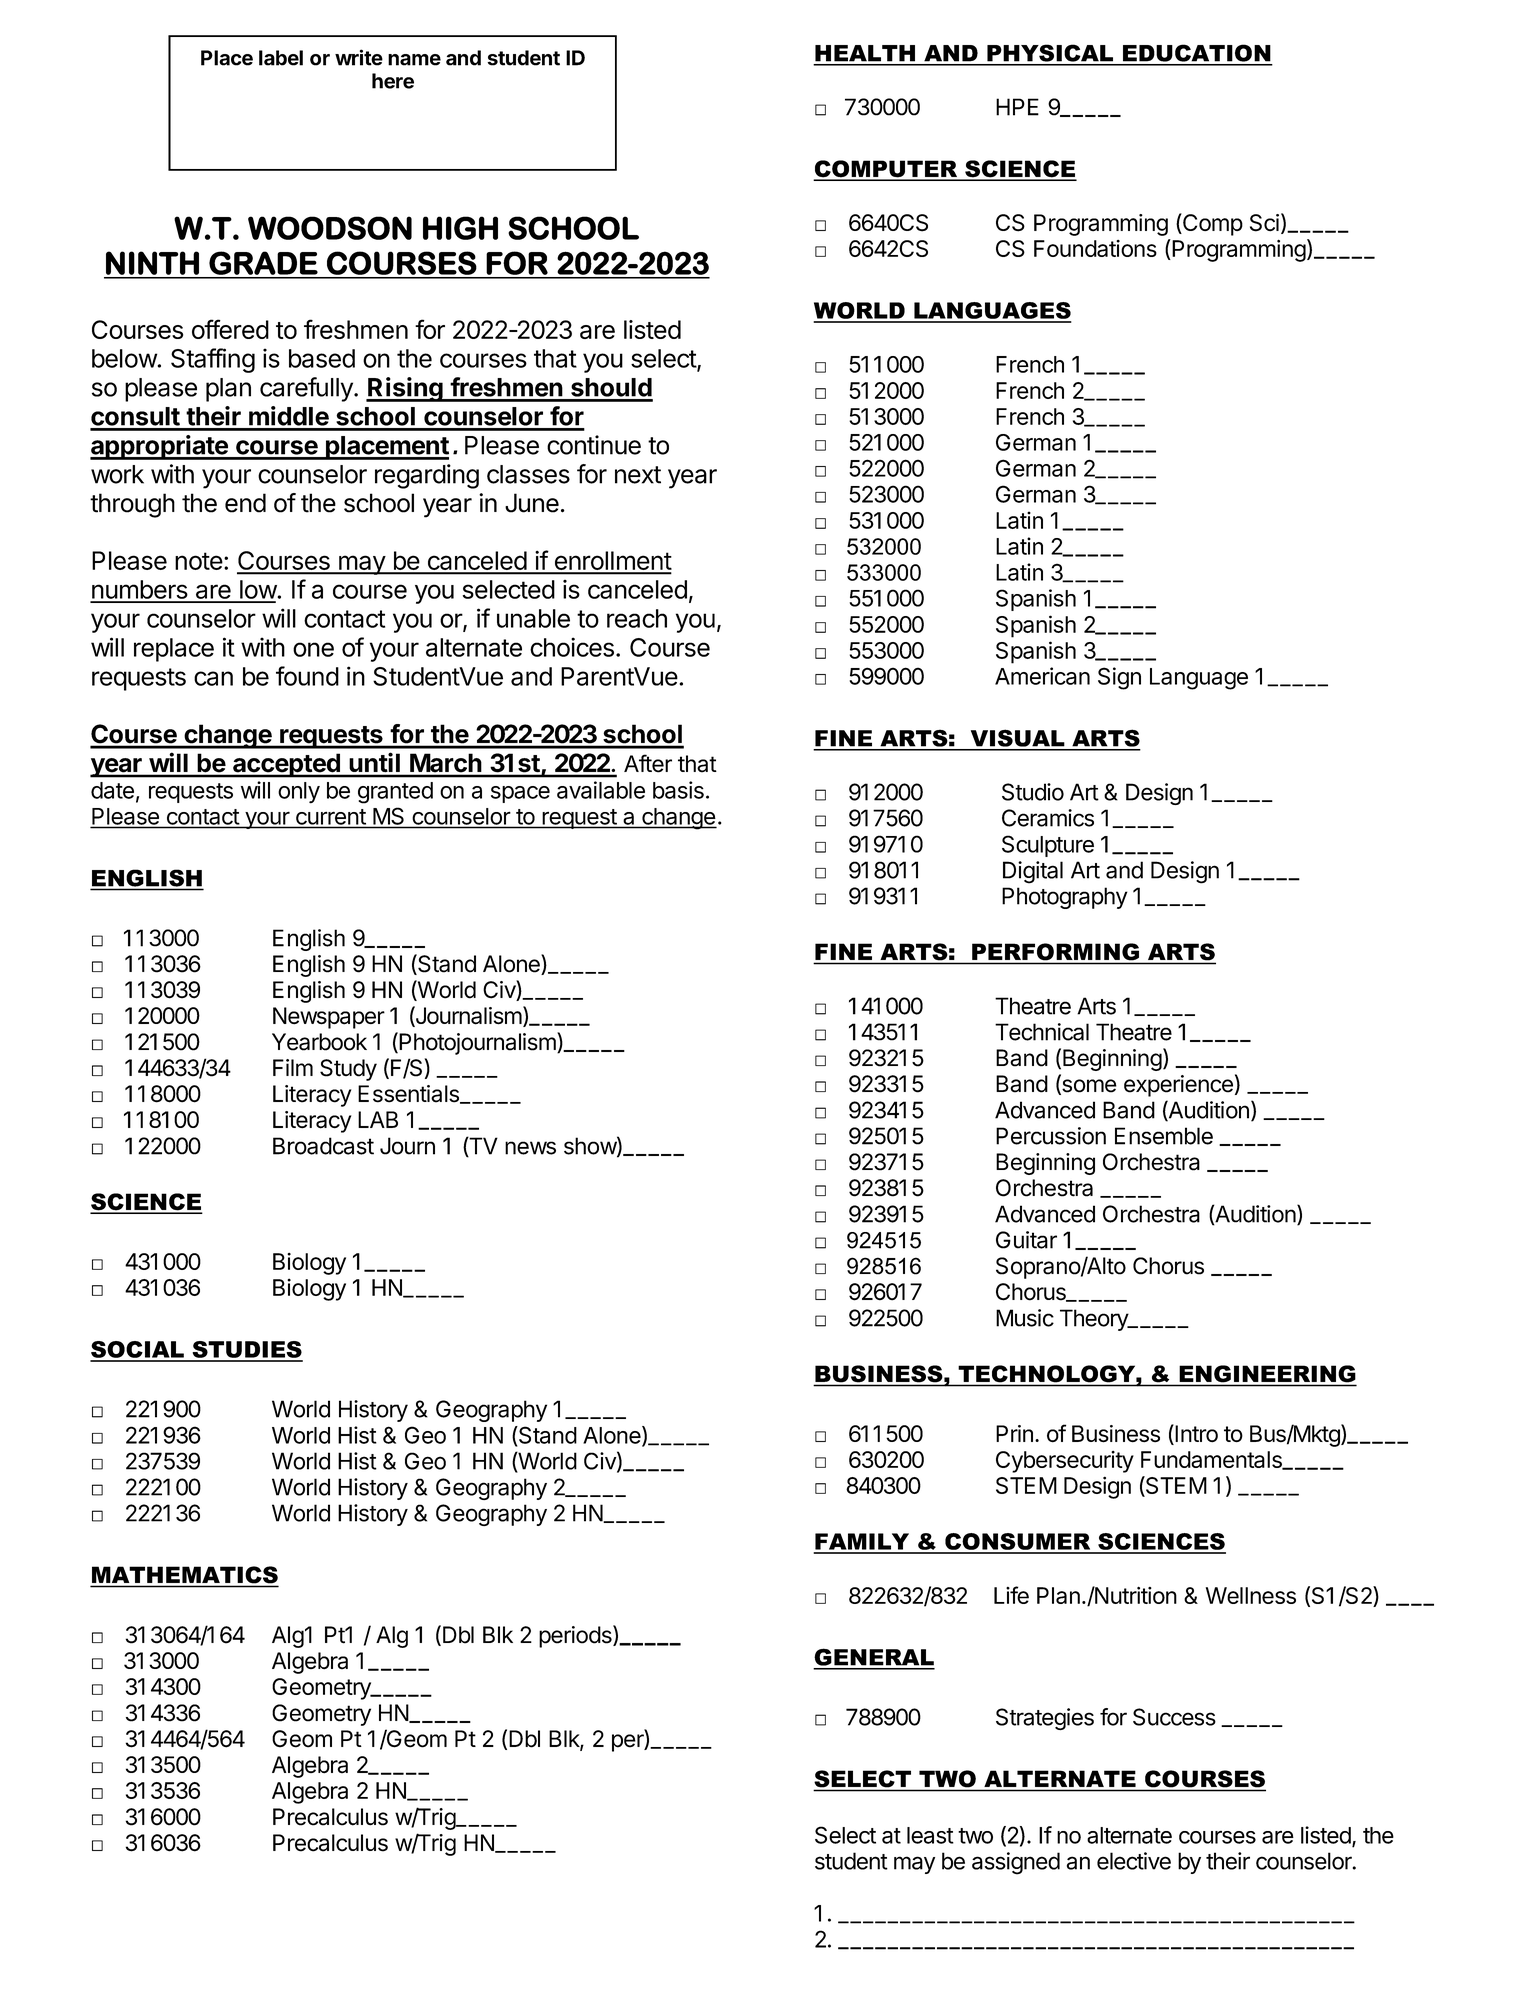  Describe the element at coordinates (293, 1067) in the document. I see `Film` at that location.
